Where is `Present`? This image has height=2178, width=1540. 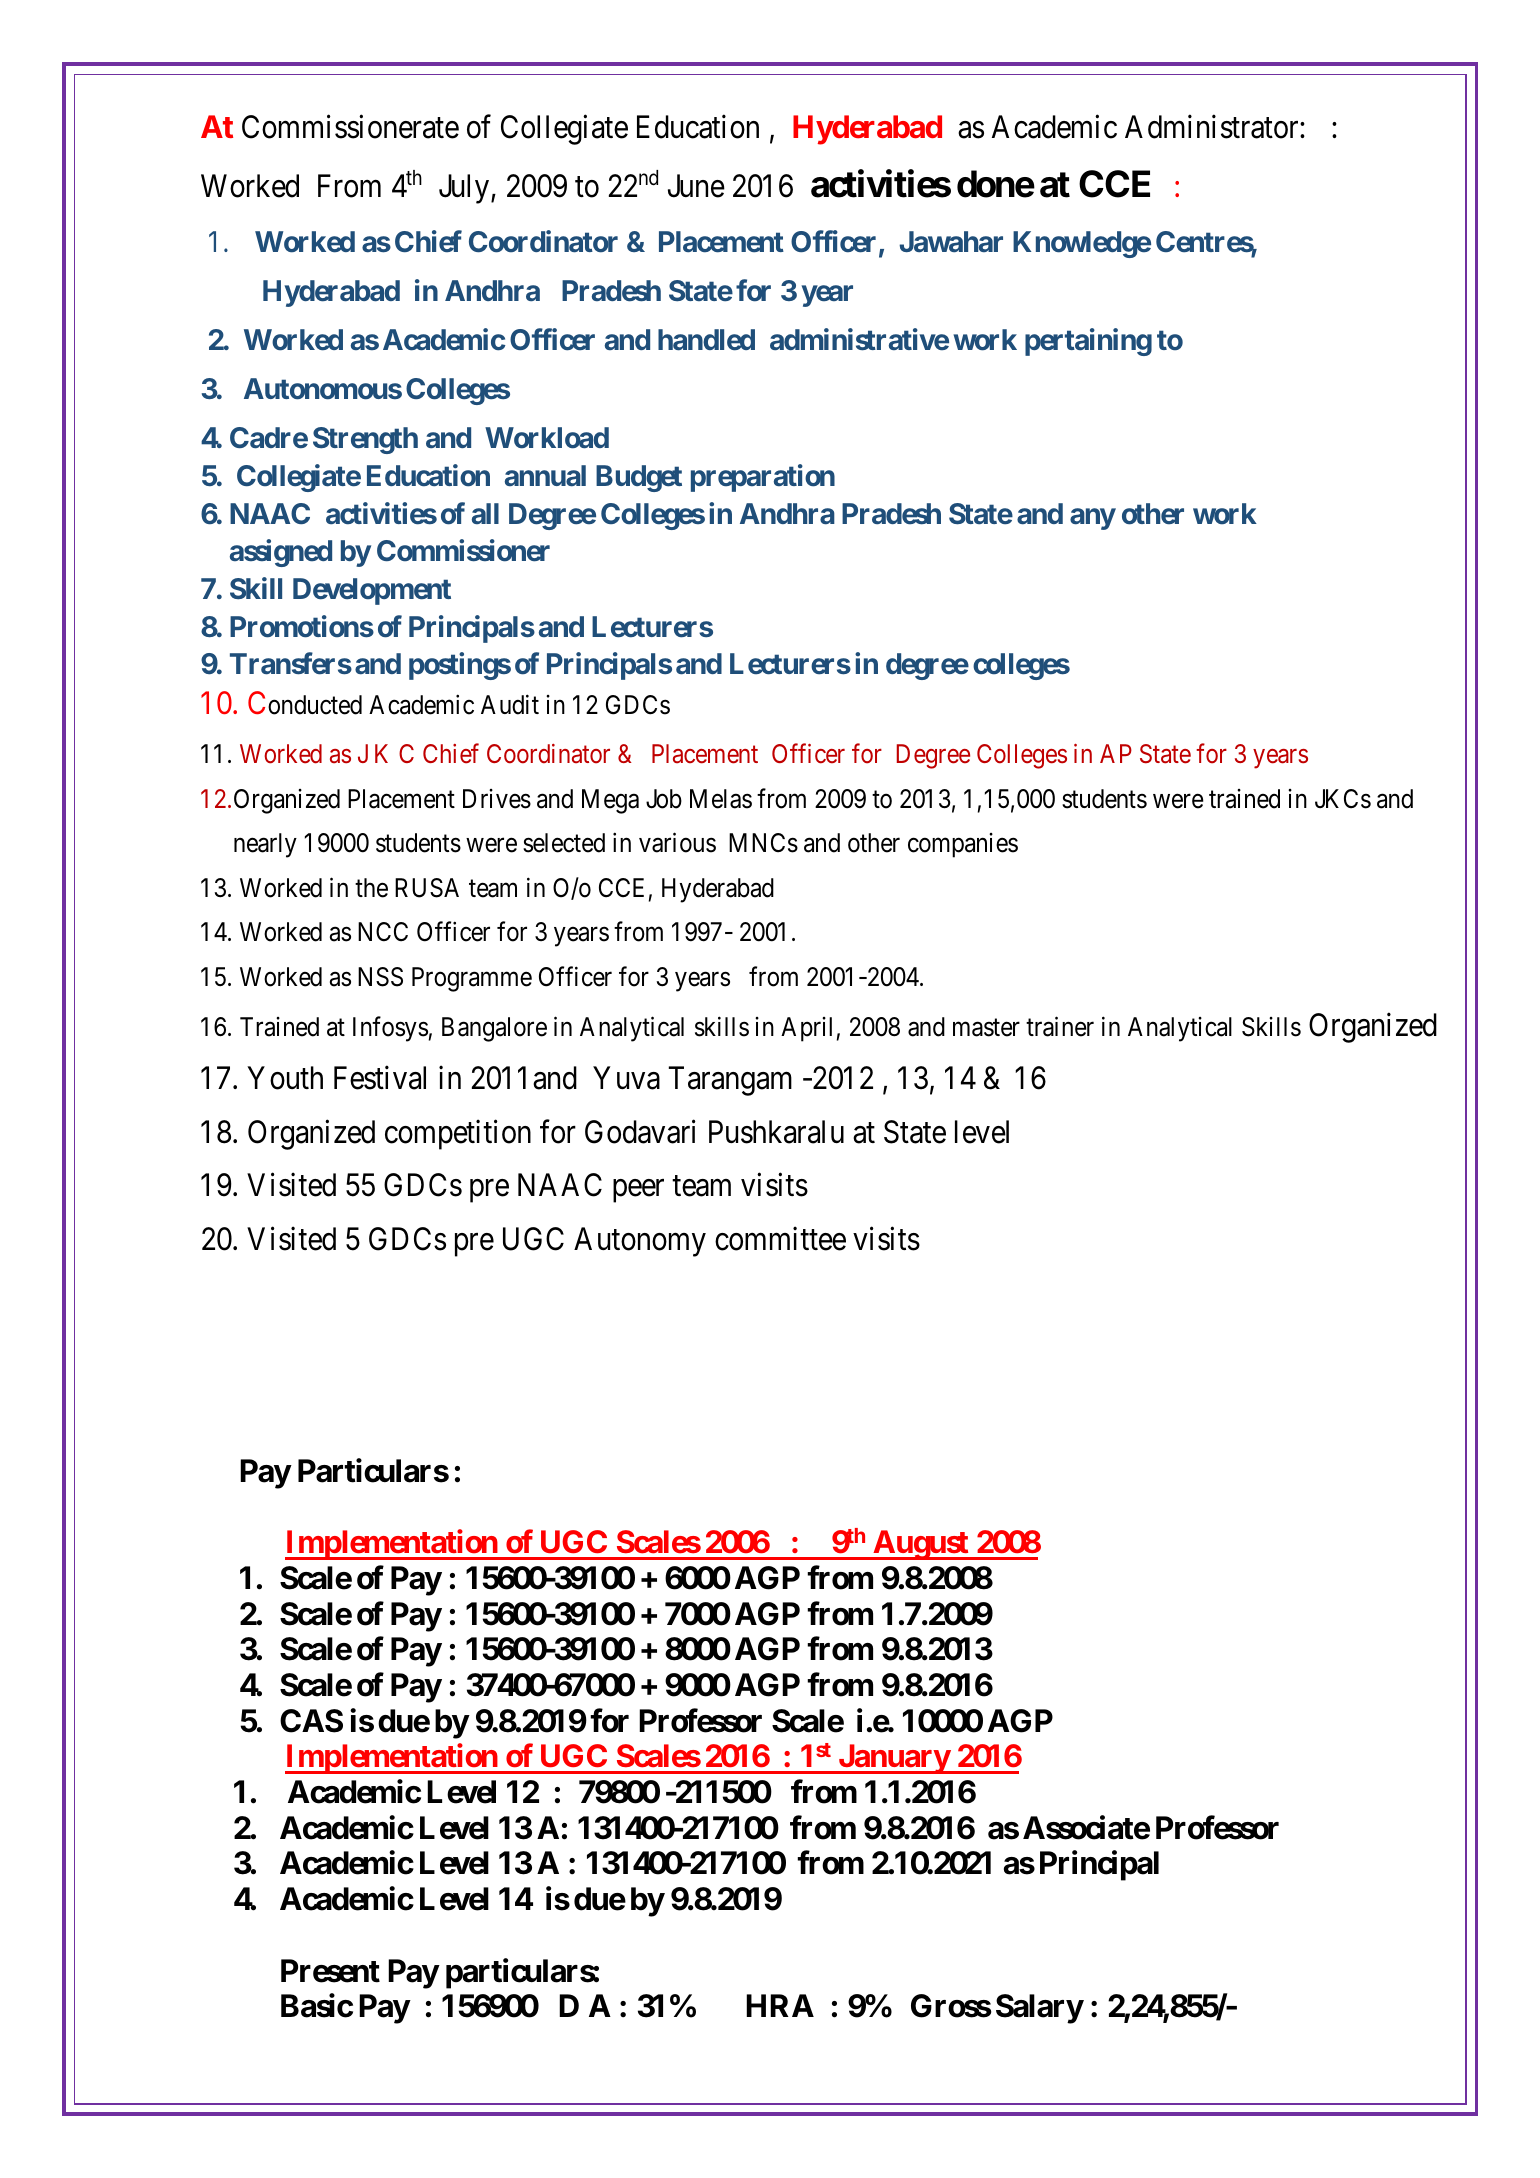
Present is located at coordinates (330, 1971).
